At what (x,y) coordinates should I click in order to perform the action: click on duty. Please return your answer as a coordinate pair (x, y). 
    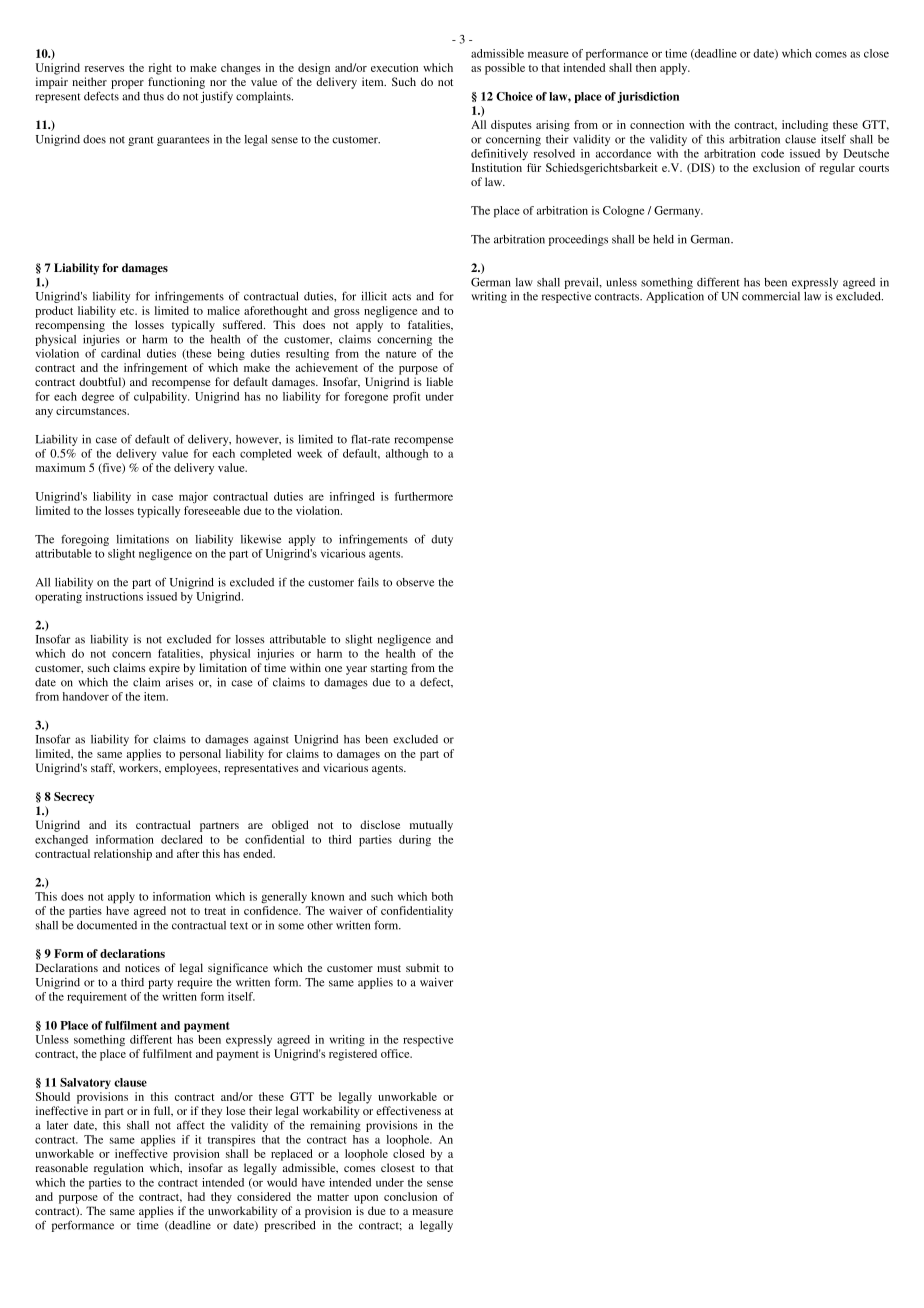
    Looking at the image, I should click on (442, 540).
